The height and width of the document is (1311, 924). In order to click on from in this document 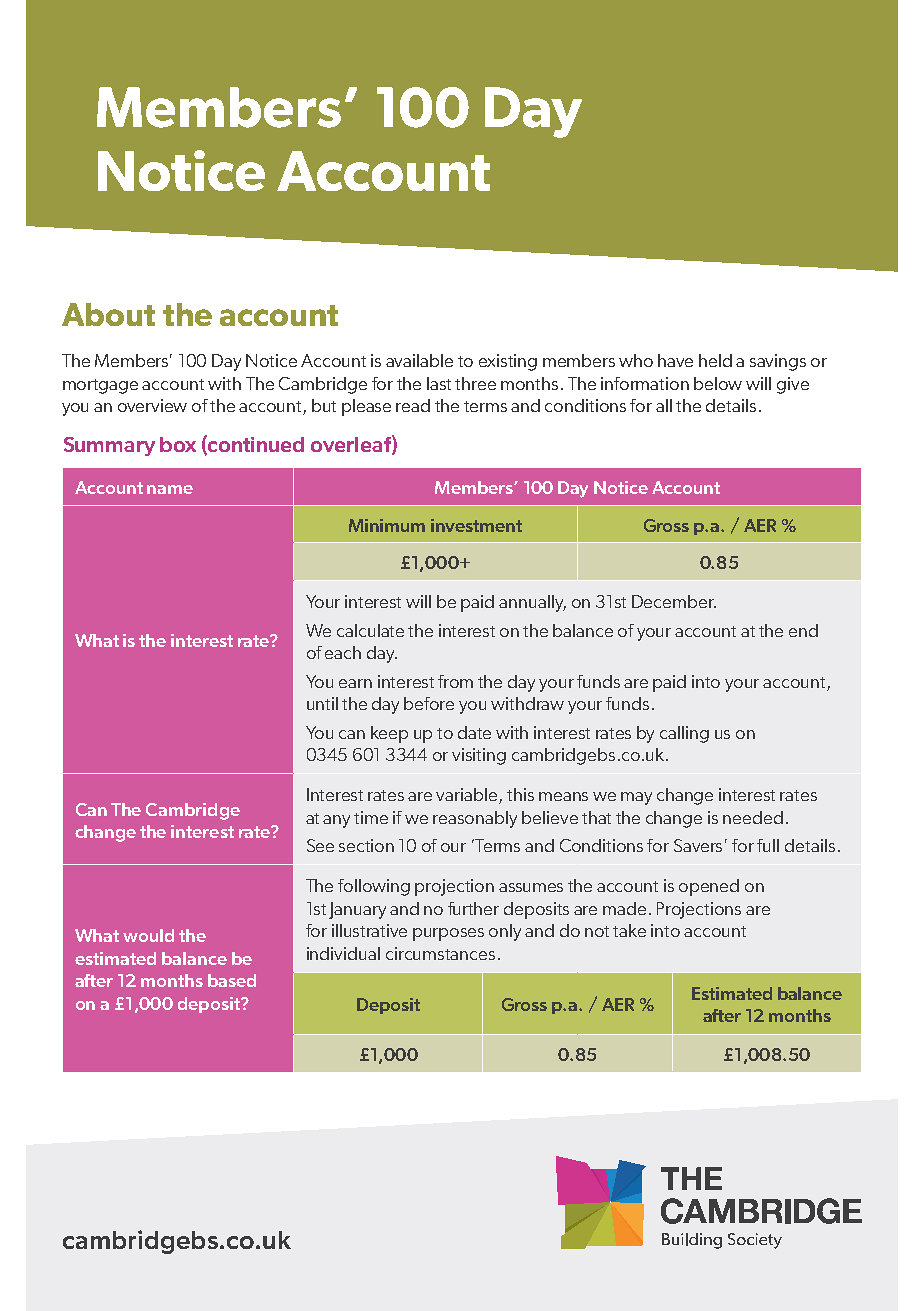, I will do `click(455, 681)`.
